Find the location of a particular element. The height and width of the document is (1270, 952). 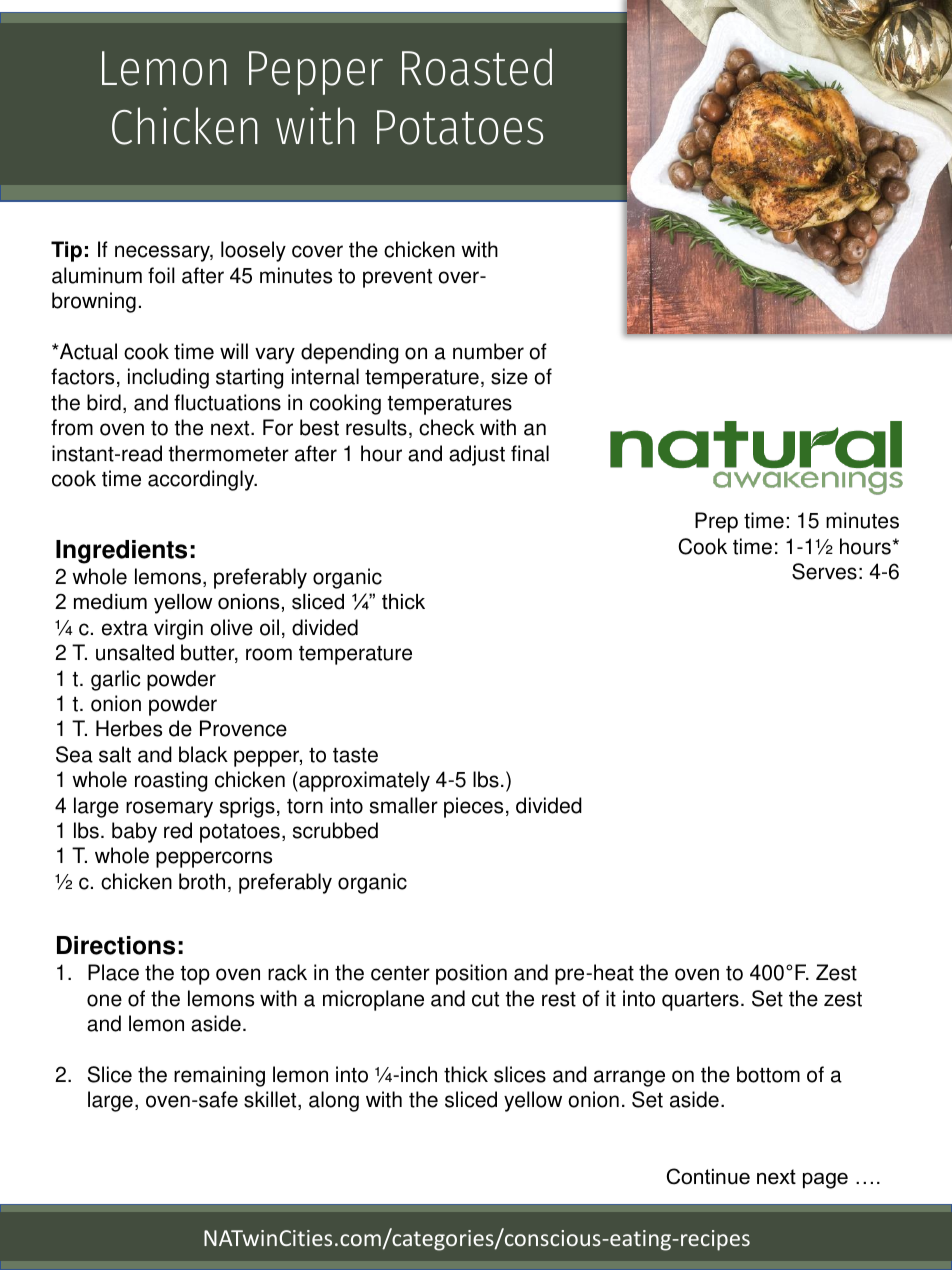

broth is located at coordinates (202, 881).
